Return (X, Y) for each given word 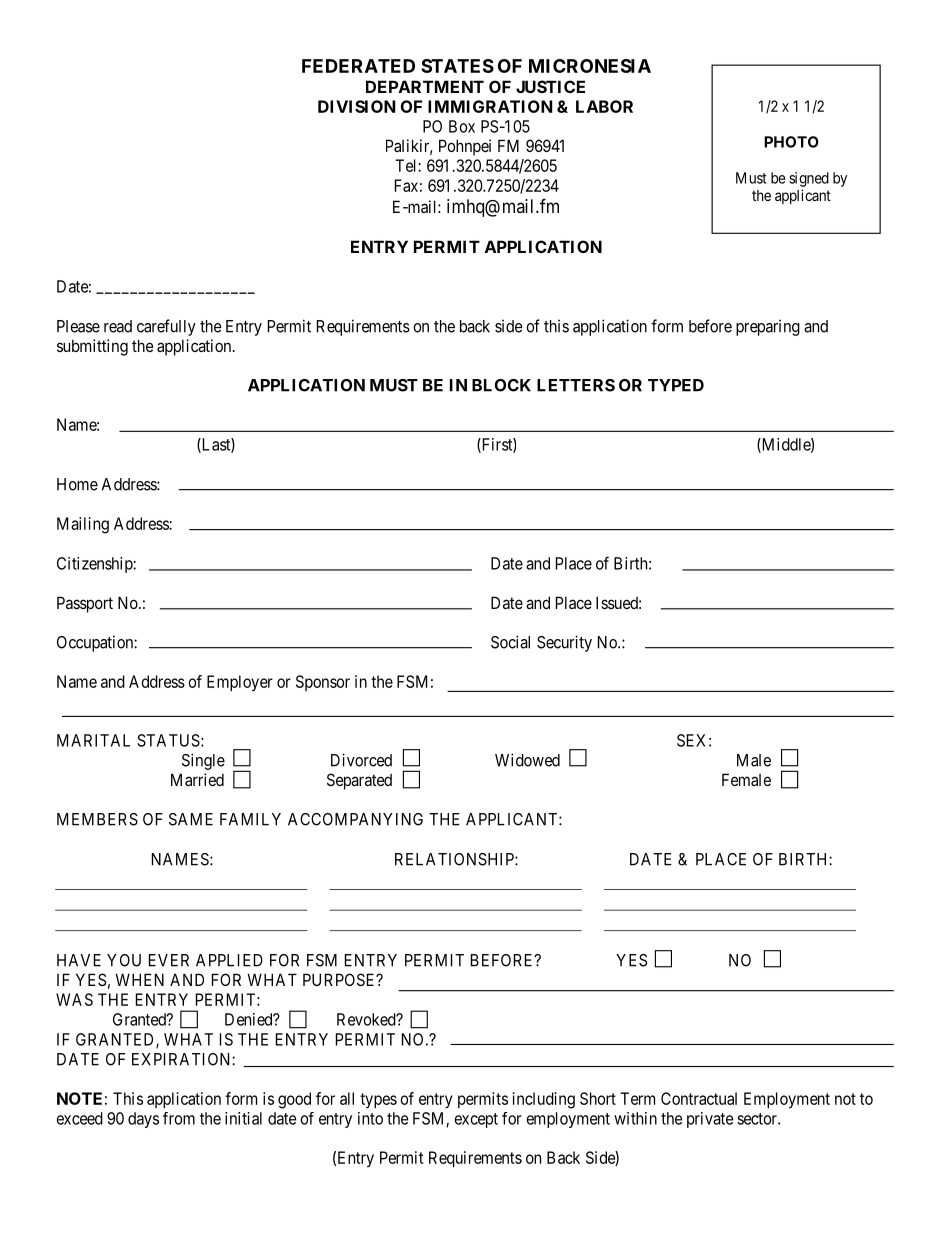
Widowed (527, 760)
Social (510, 642)
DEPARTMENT (425, 86)
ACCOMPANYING (355, 819)
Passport (85, 604)
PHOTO (791, 142)
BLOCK (501, 385)
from (179, 1118)
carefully (166, 327)
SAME (191, 819)
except (476, 1120)
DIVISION (357, 106)
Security (564, 643)
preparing (768, 328)
